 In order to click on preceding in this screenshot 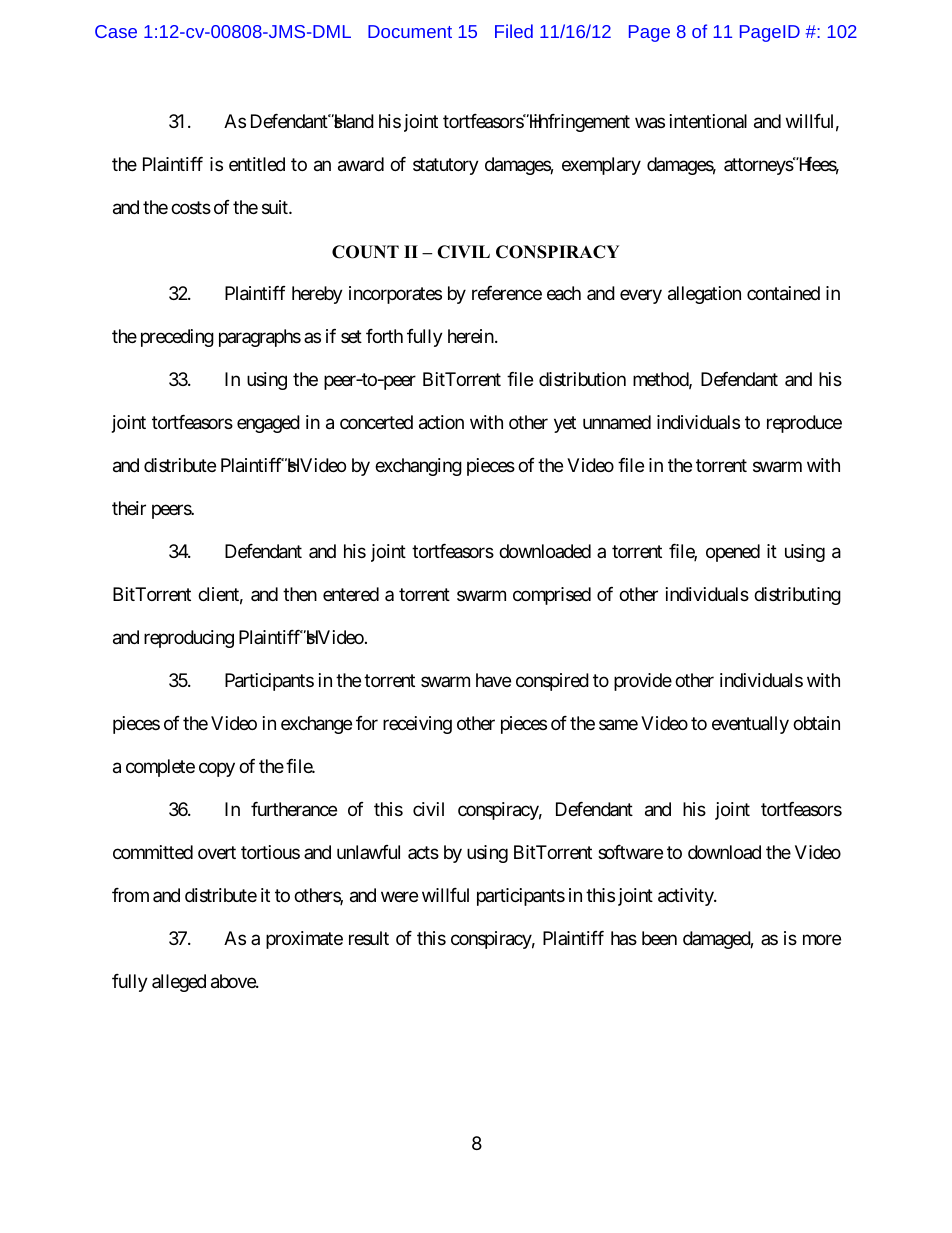, I will do `click(177, 338)`.
